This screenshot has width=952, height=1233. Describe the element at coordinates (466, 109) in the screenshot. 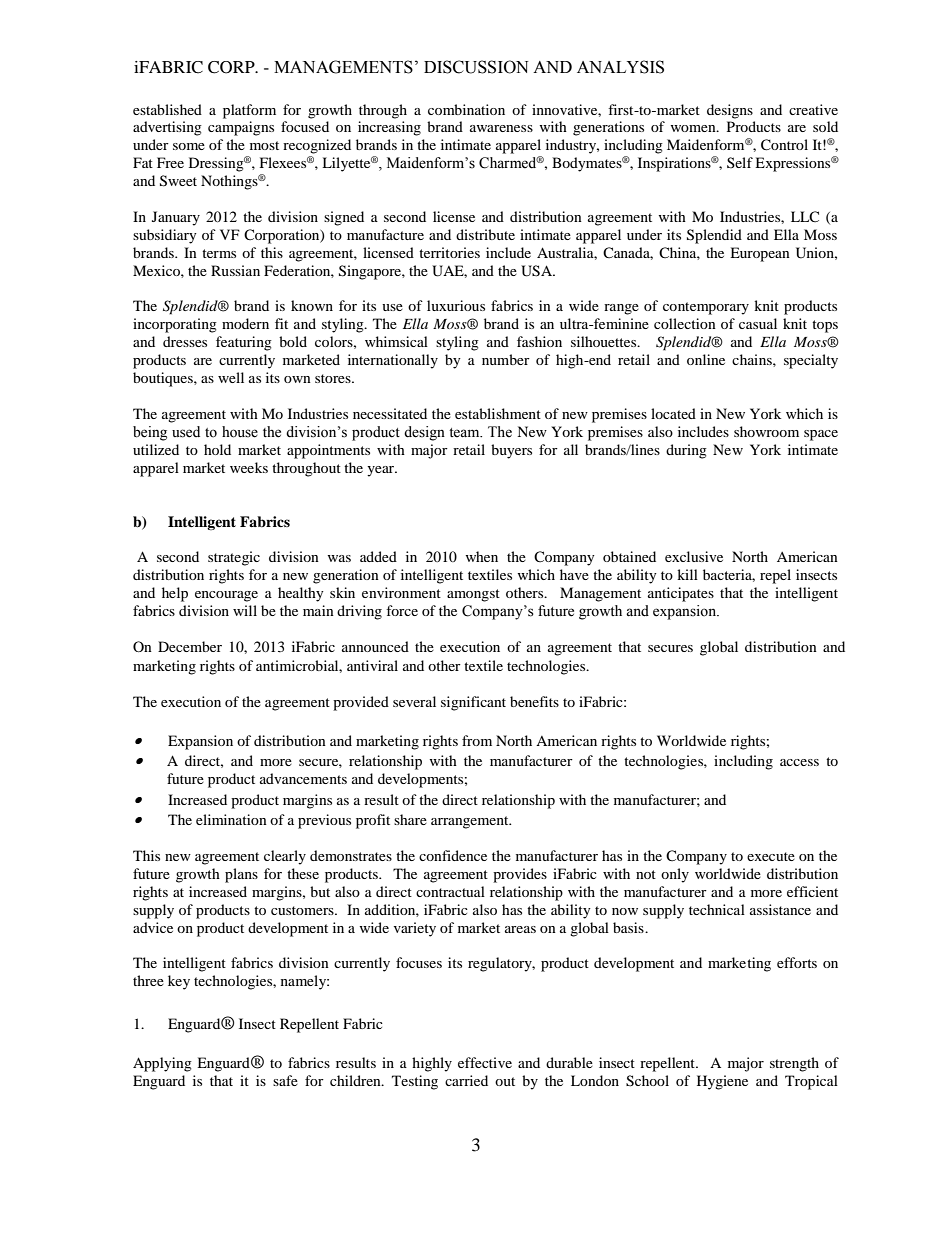

I see `combination` at that location.
